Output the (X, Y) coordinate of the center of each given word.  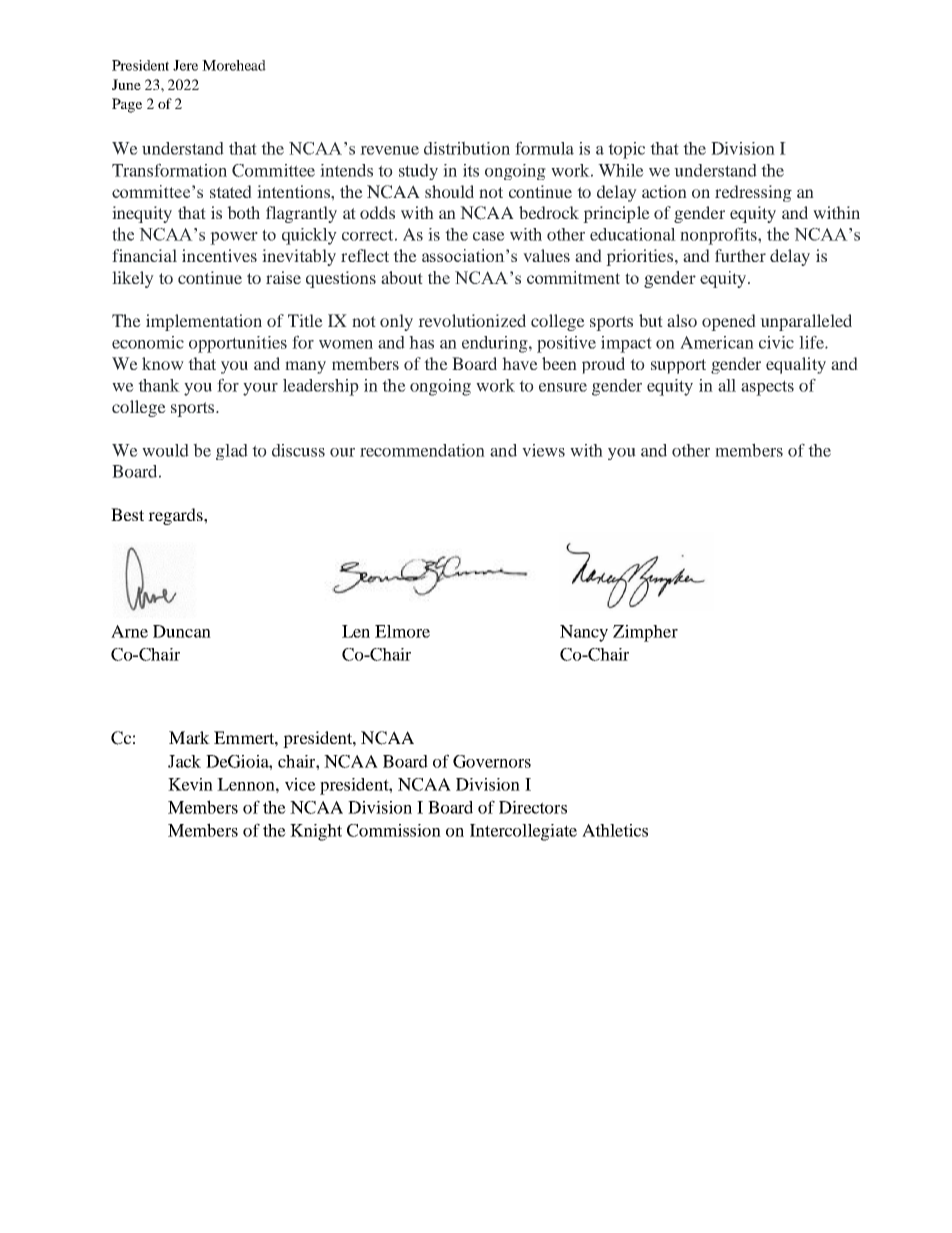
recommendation (422, 450)
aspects (767, 388)
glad (232, 452)
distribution (467, 148)
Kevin (190, 784)
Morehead (234, 65)
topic (626, 150)
